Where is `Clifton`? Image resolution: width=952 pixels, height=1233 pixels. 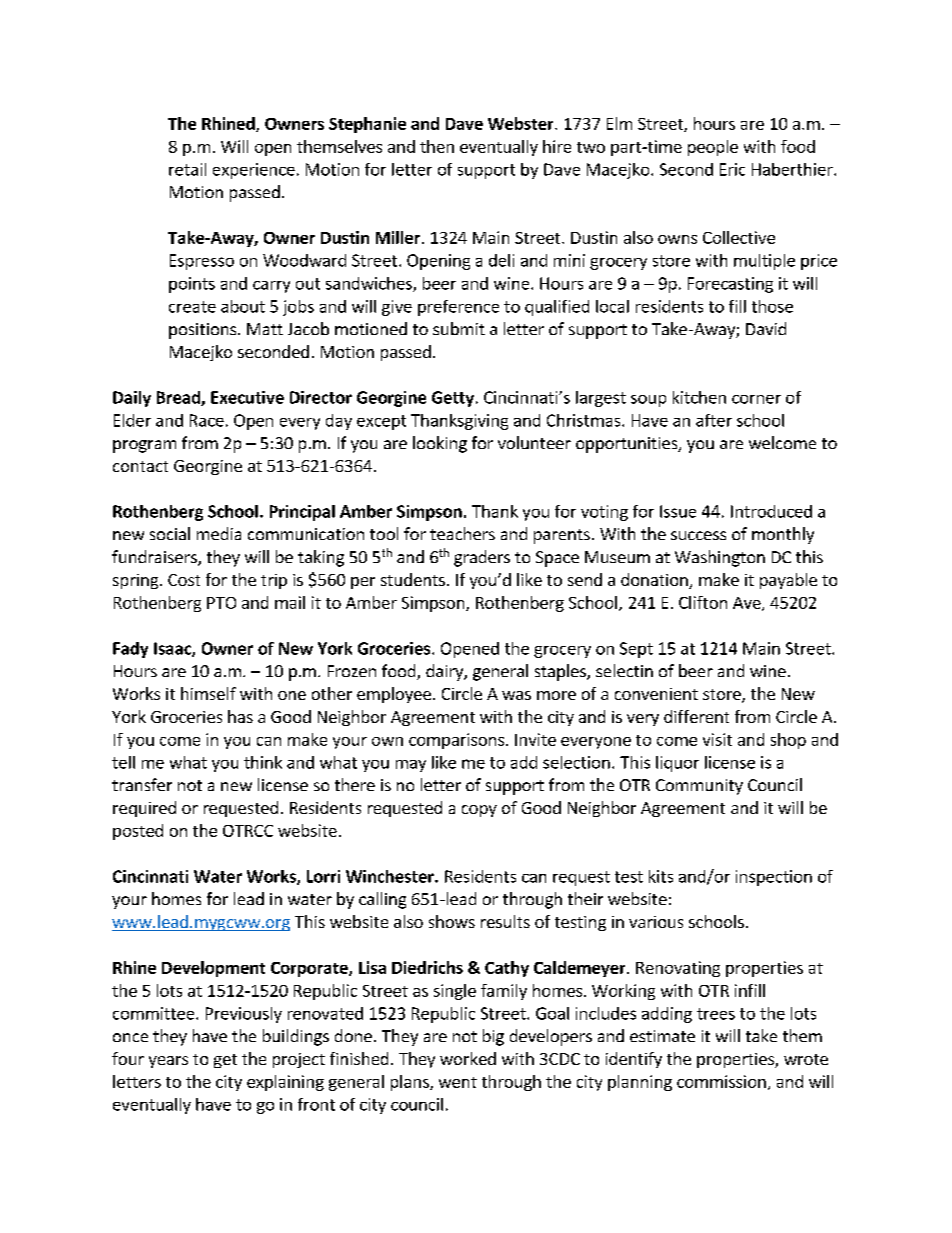 Clifton is located at coordinates (703, 602).
